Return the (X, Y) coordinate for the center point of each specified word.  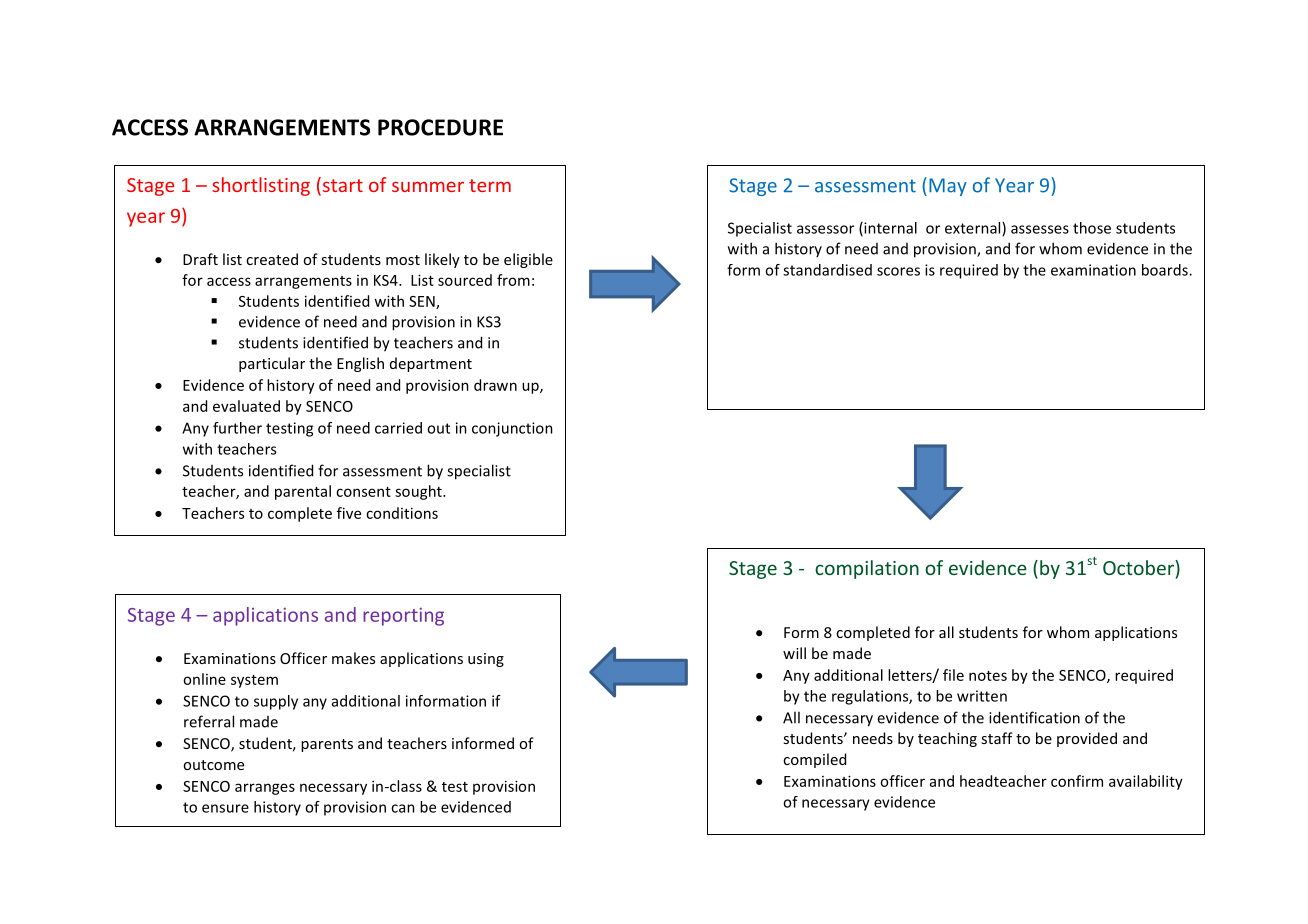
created (272, 259)
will (794, 653)
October (1139, 567)
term (490, 185)
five (349, 513)
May (948, 187)
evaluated (246, 406)
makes (353, 658)
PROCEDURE (440, 127)
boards (1166, 270)
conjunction (512, 429)
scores (898, 271)
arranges (265, 789)
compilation (867, 569)
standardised (827, 270)
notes (988, 676)
